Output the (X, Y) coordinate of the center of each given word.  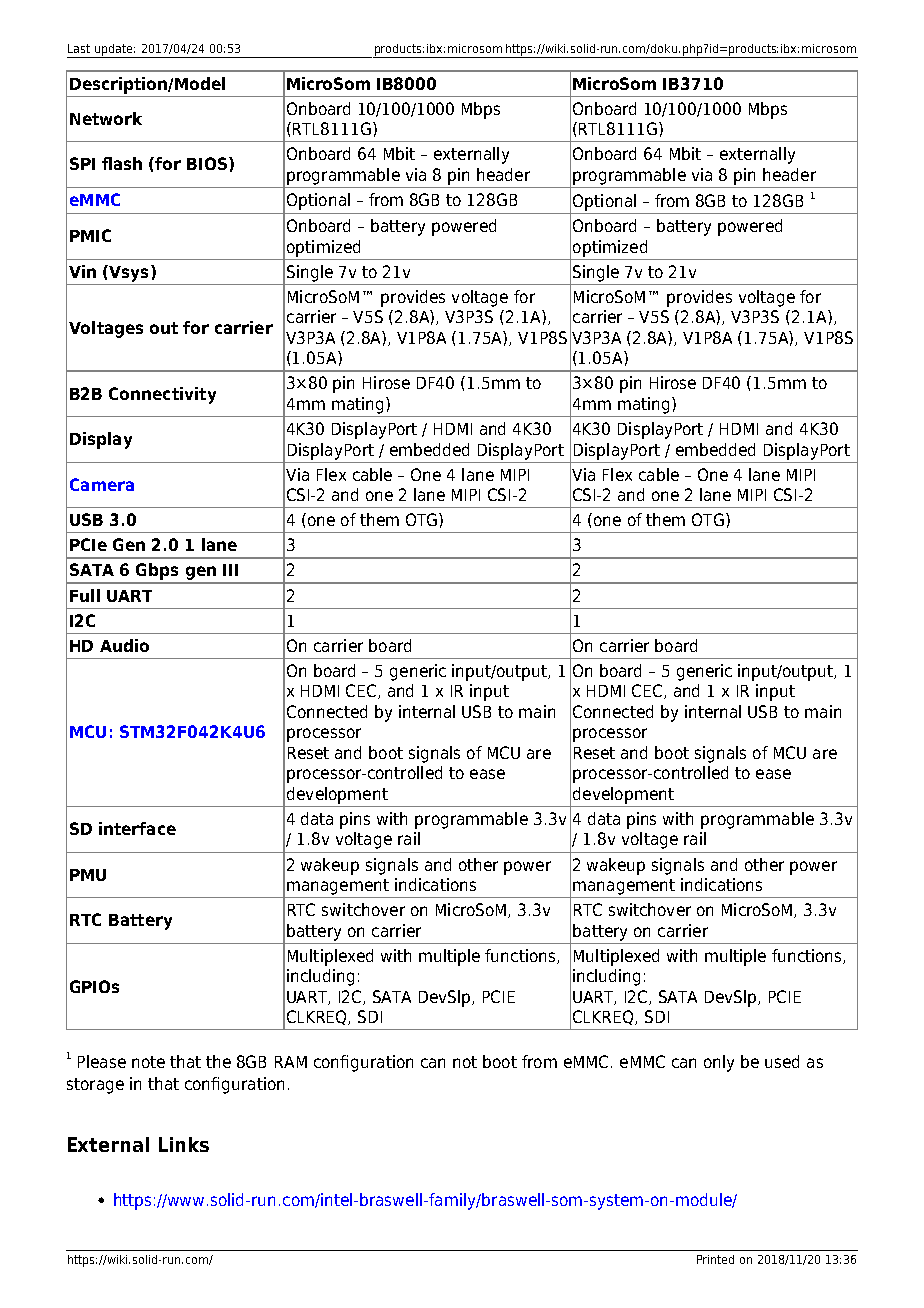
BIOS (207, 163)
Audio (124, 645)
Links (184, 1144)
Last (79, 48)
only (719, 1063)
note (148, 1062)
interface (137, 828)
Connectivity (162, 395)
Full (85, 595)
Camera (102, 484)
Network (106, 118)
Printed (715, 1259)
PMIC (90, 235)
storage (95, 1086)
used (782, 1061)
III (230, 570)
